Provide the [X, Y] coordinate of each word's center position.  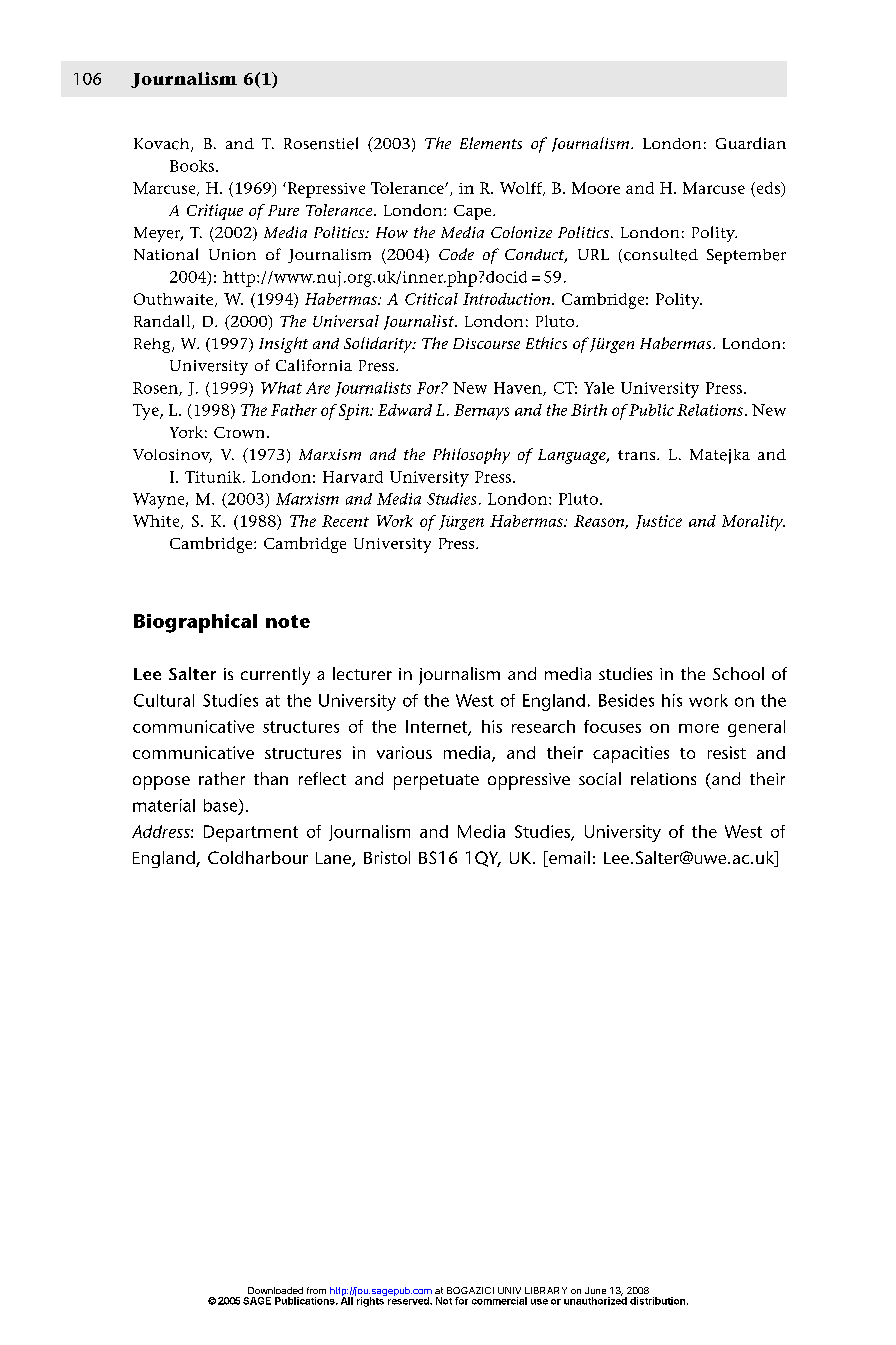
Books [192, 166]
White [157, 522]
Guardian [751, 143]
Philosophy [471, 456]
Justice [659, 522]
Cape [474, 212]
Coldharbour [258, 857]
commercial [499, 1301]
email [568, 859]
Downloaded [275, 1290]
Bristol [387, 857]
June [595, 1290]
